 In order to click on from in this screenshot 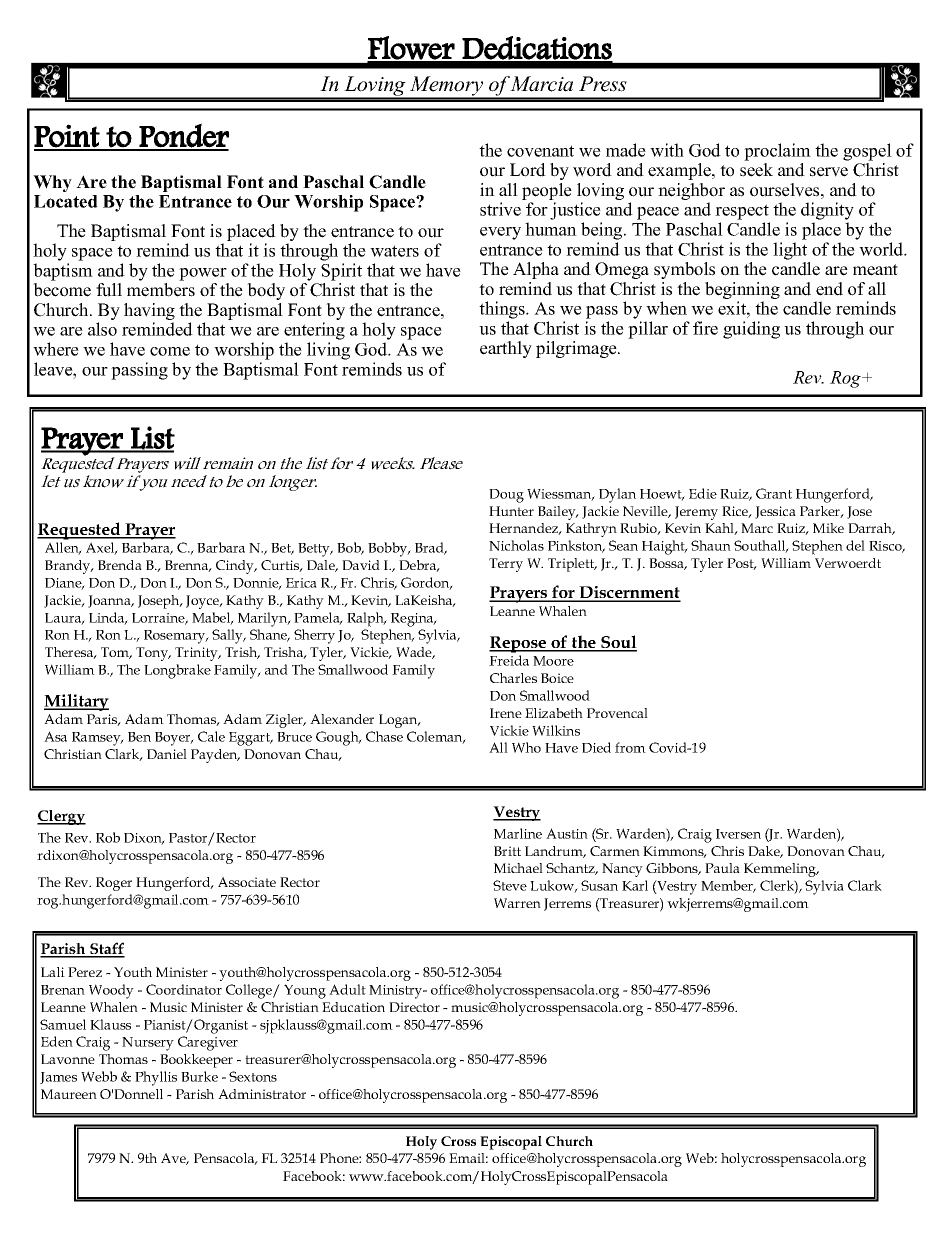, I will do `click(630, 747)`.
